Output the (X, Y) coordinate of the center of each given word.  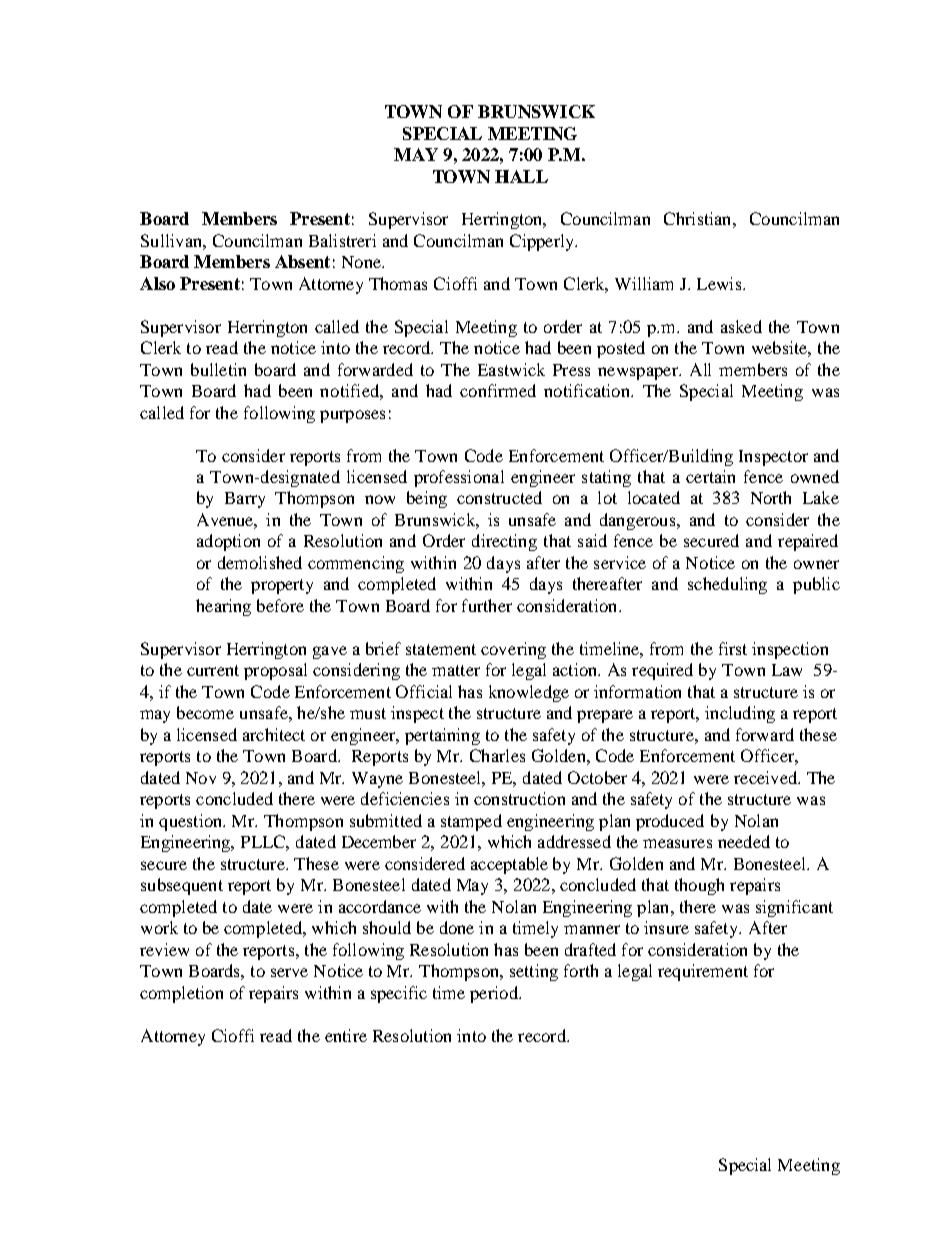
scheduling (727, 585)
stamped (471, 822)
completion (181, 994)
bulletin (218, 369)
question (192, 822)
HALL (521, 176)
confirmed (498, 390)
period (495, 994)
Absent (302, 261)
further (487, 605)
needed (744, 841)
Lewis (720, 283)
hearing (223, 607)
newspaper (639, 373)
